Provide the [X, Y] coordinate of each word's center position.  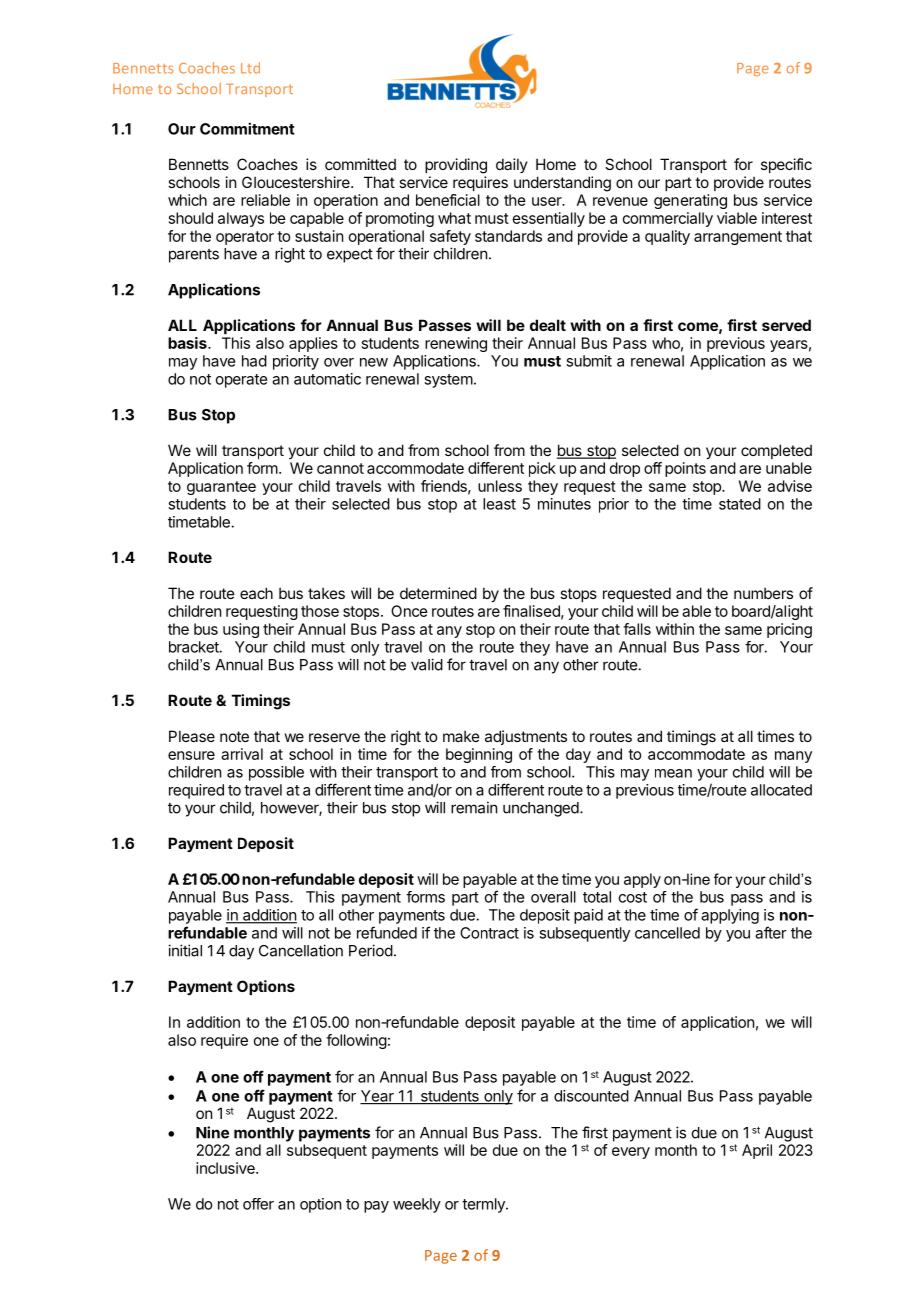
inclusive [226, 1168]
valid [427, 664]
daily [512, 165]
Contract [489, 933]
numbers [763, 593]
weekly [417, 1205]
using [241, 630]
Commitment [247, 128]
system [448, 381]
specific [786, 165]
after [771, 932]
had [254, 361]
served [786, 325]
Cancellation [301, 950]
